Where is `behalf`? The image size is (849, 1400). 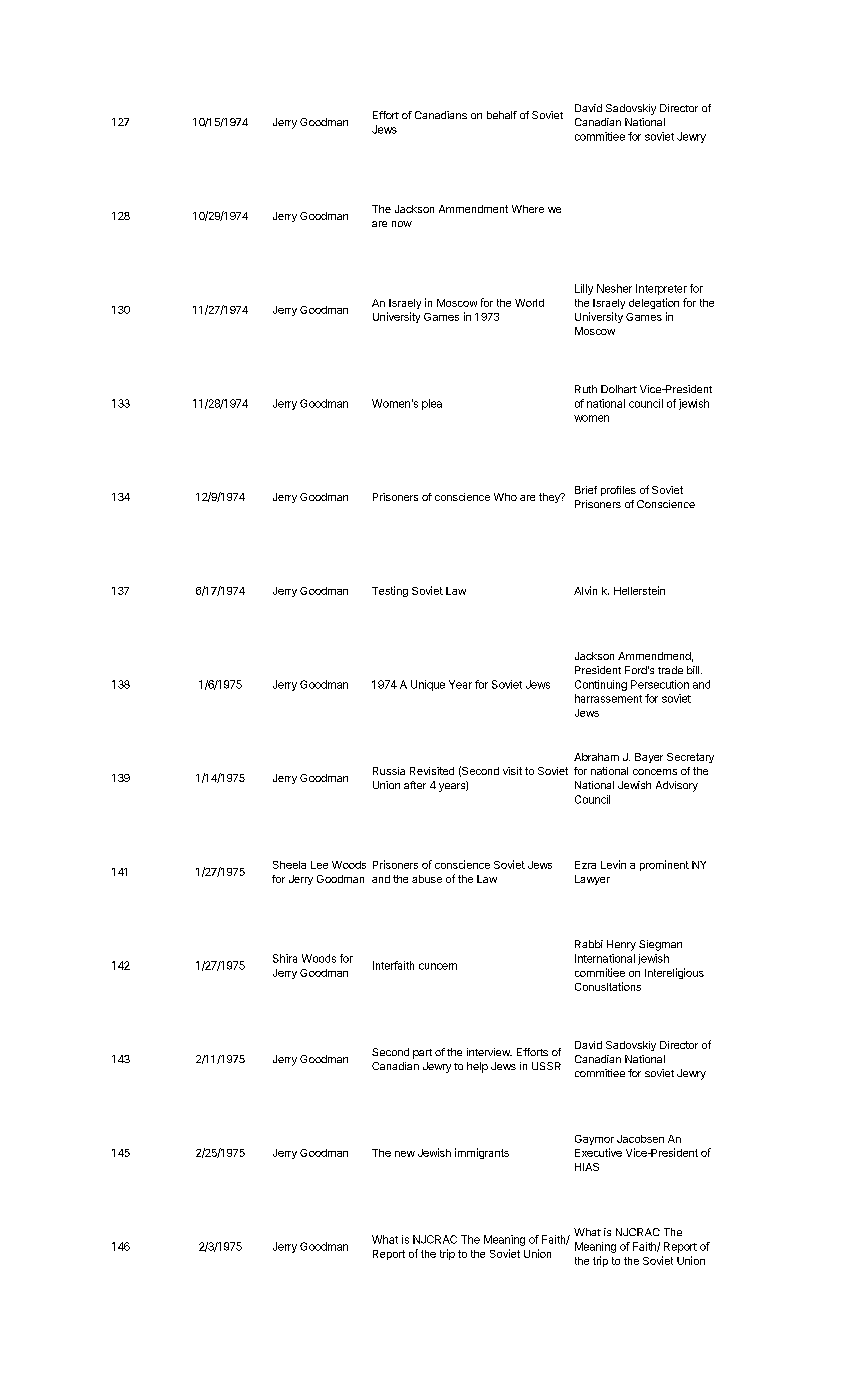 behalf is located at coordinates (502, 115).
